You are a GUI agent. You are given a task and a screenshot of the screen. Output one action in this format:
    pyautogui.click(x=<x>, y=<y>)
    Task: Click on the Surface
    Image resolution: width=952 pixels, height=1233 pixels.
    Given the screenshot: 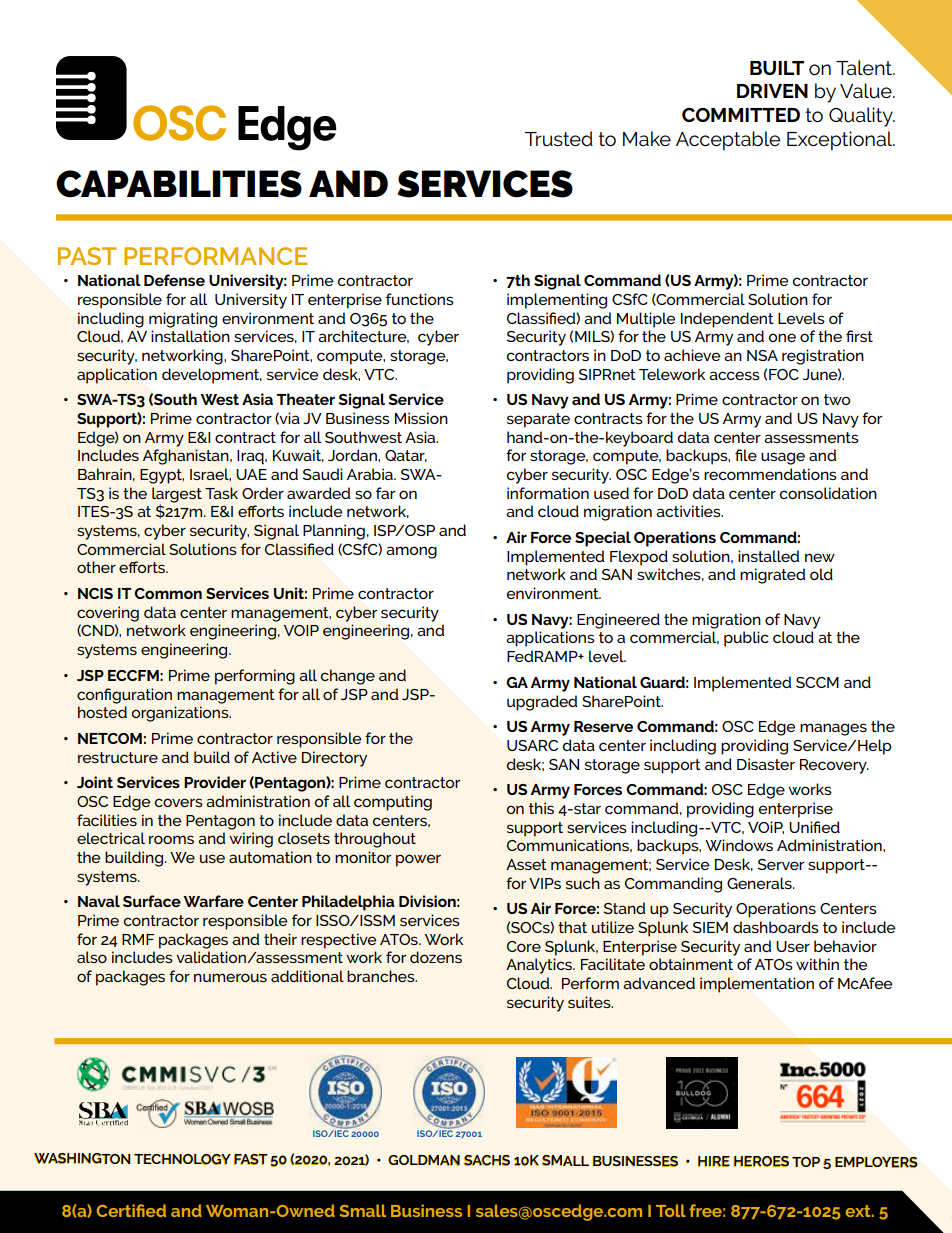 What is the action you would take?
    pyautogui.click(x=152, y=901)
